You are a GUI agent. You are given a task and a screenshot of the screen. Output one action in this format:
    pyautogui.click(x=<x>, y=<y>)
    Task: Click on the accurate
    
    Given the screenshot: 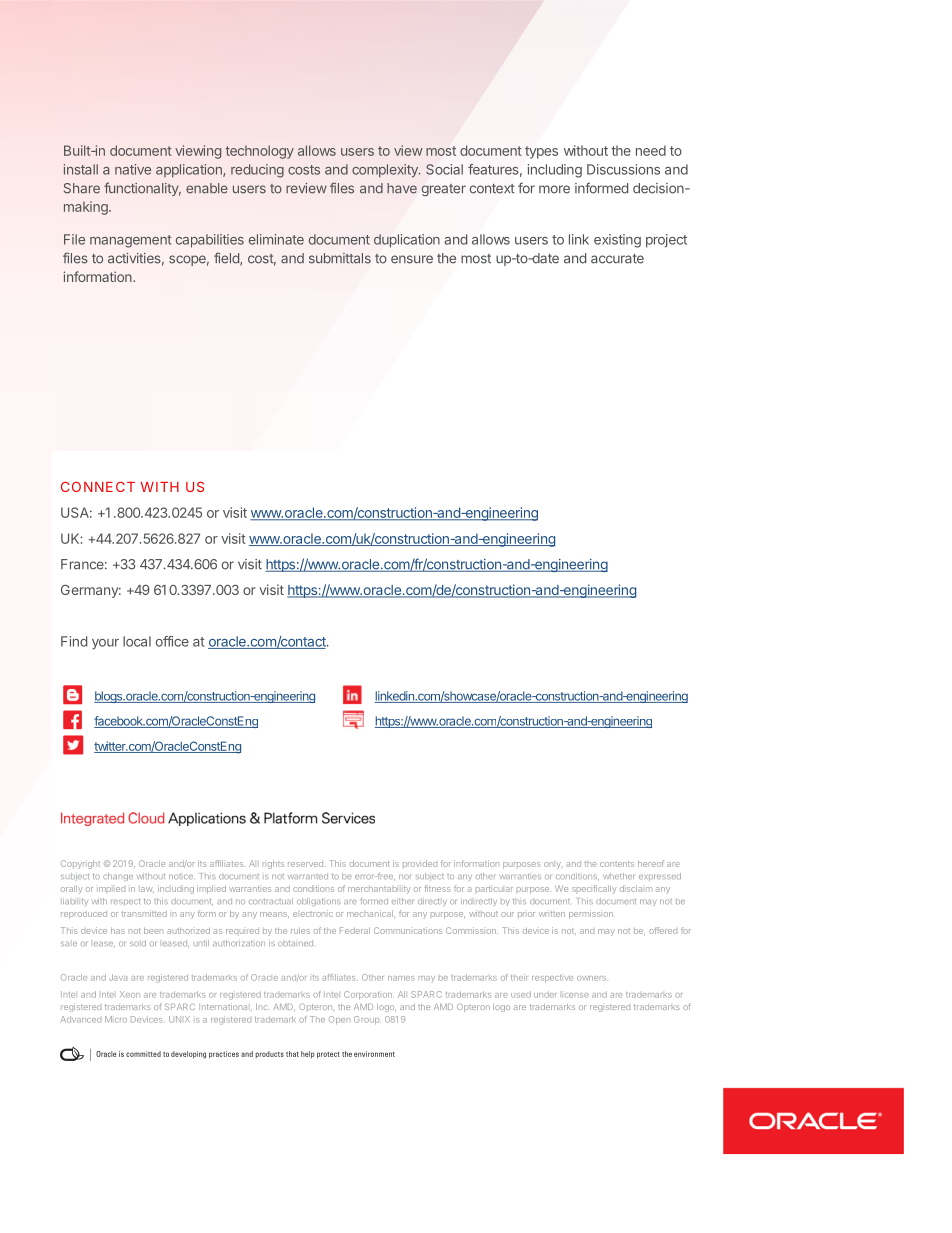 What is the action you would take?
    pyautogui.click(x=617, y=259)
